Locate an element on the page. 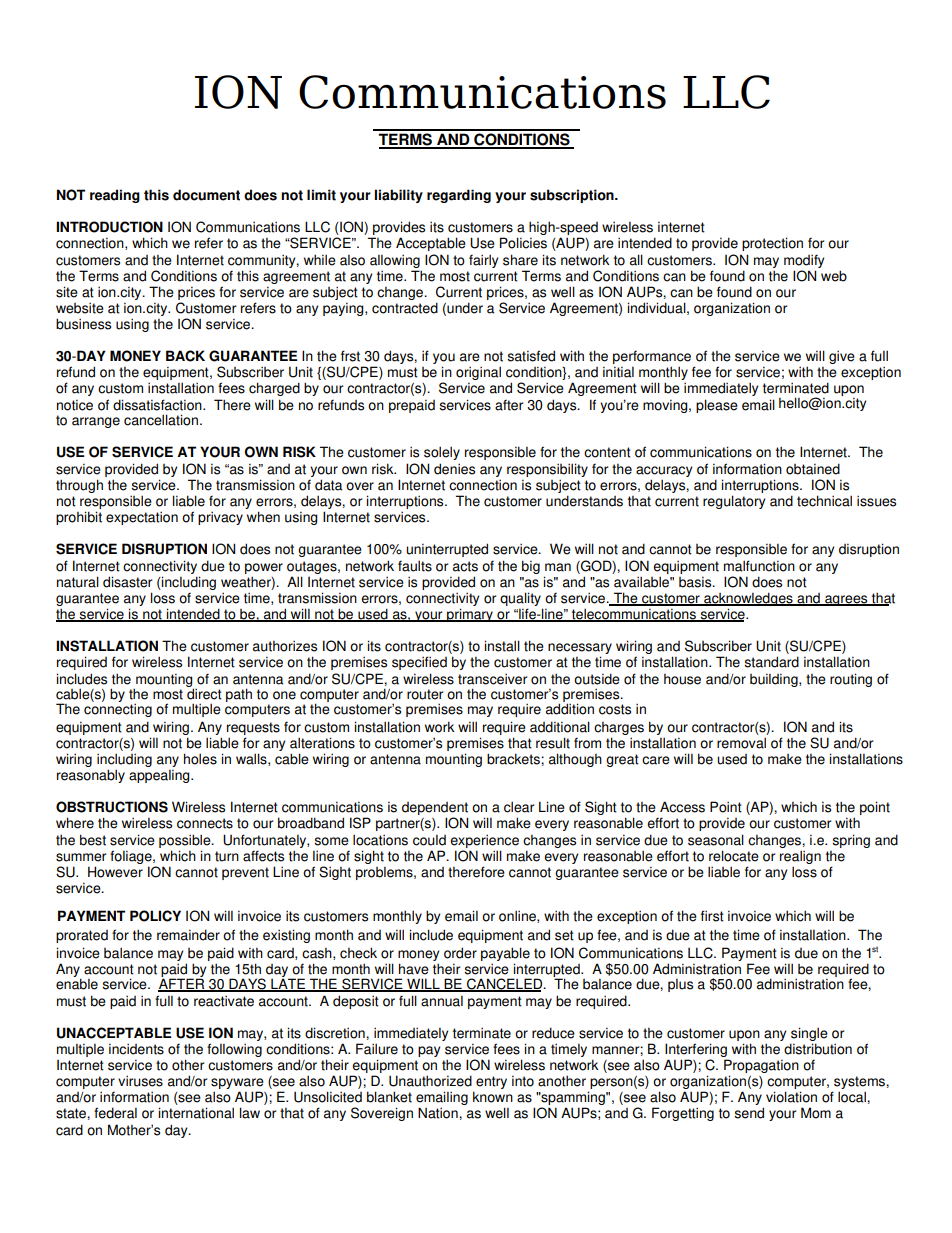  solely is located at coordinates (442, 453).
